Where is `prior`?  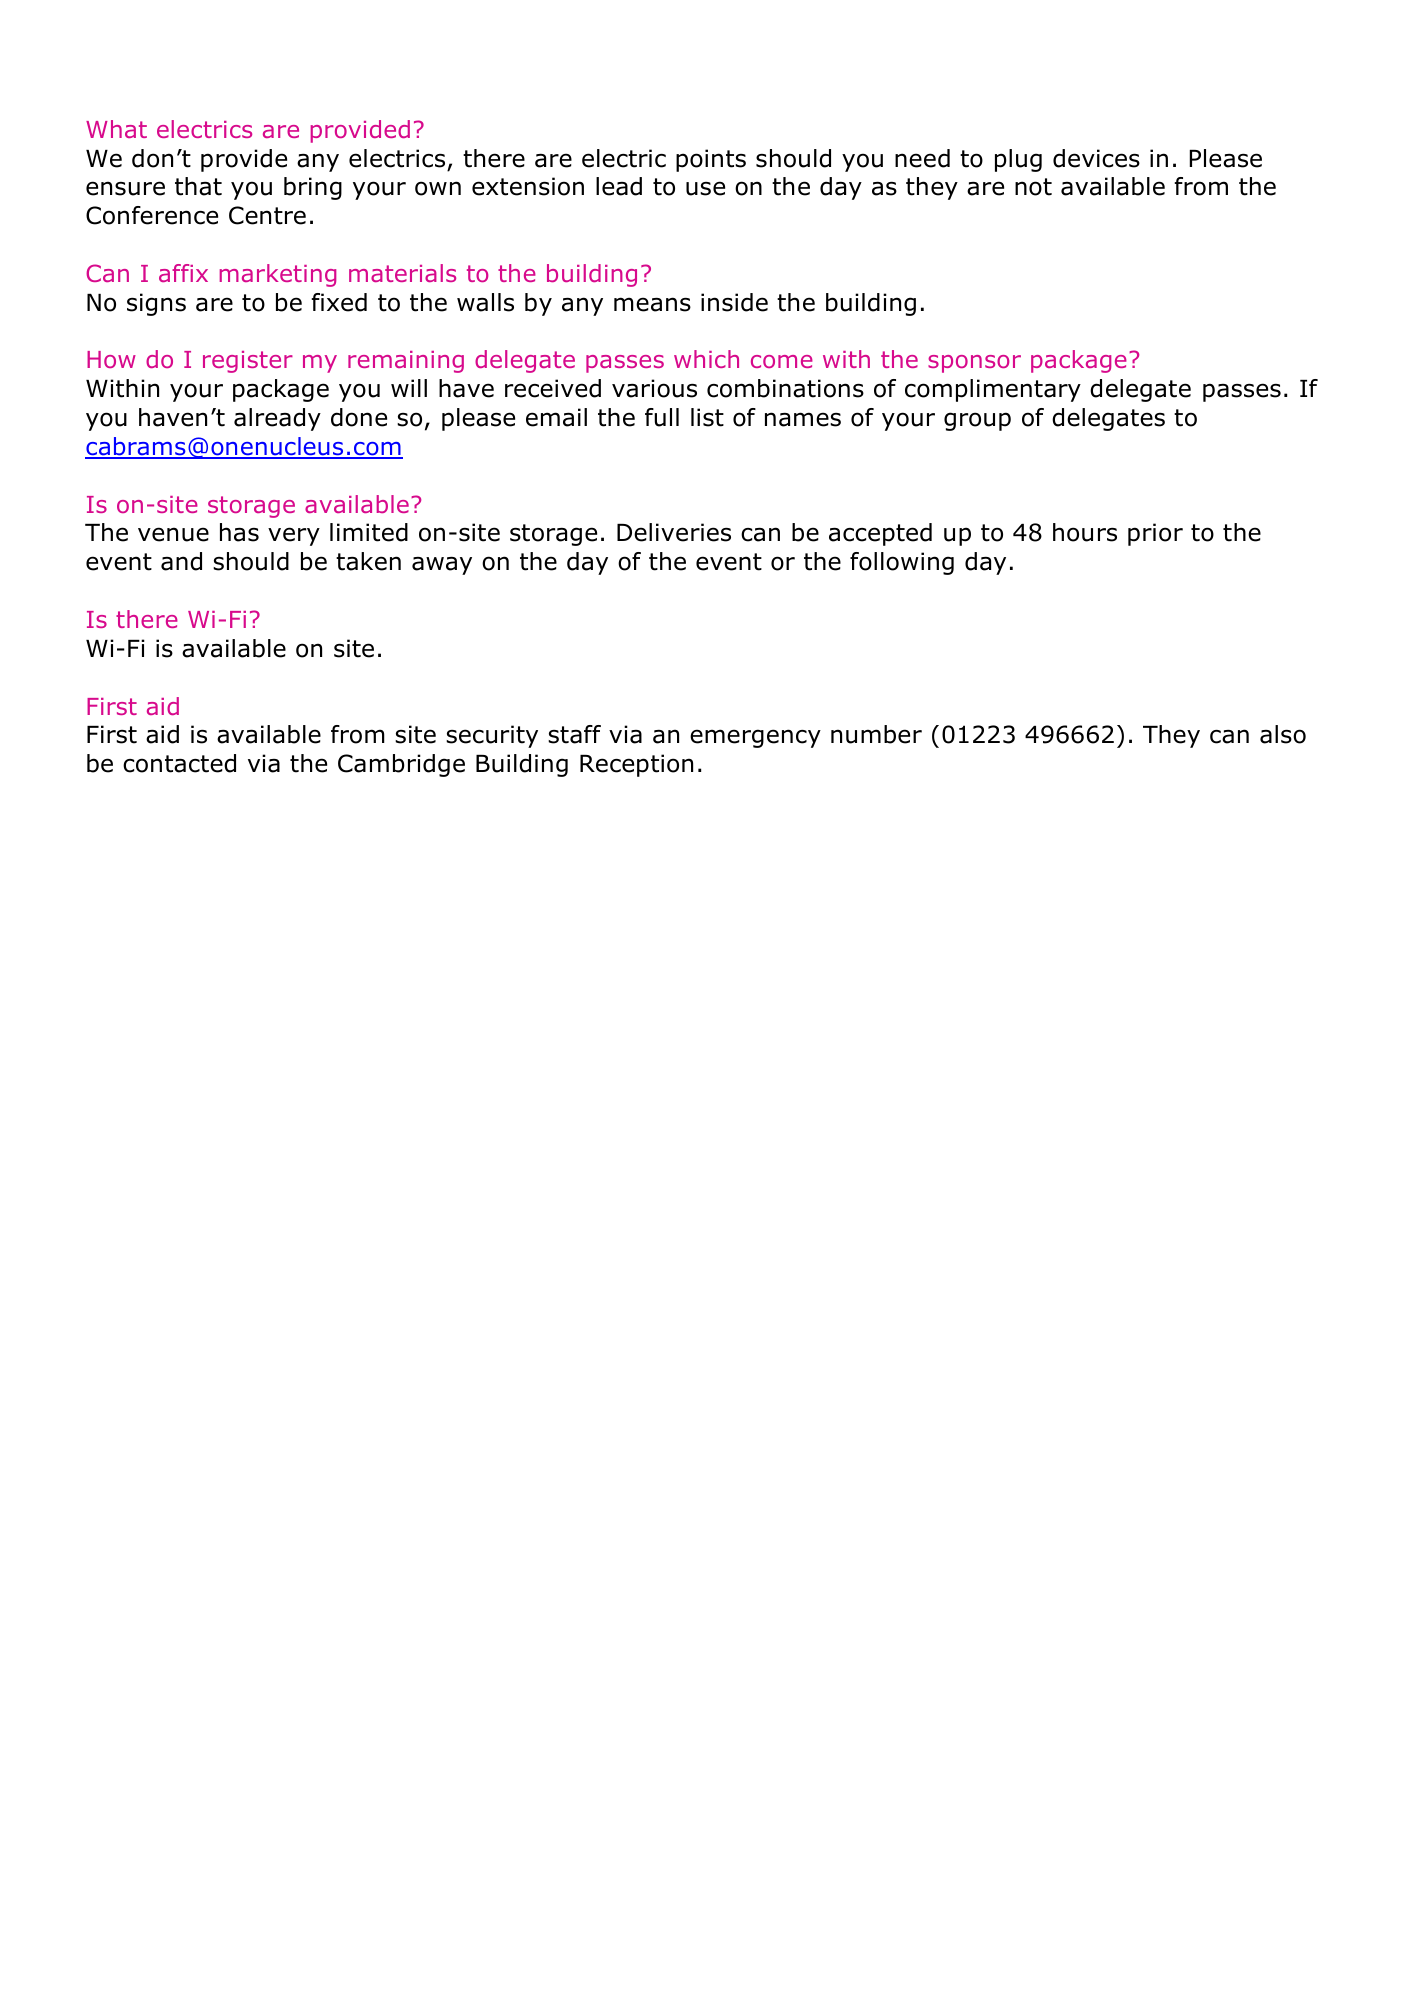
prior is located at coordinates (1155, 534).
